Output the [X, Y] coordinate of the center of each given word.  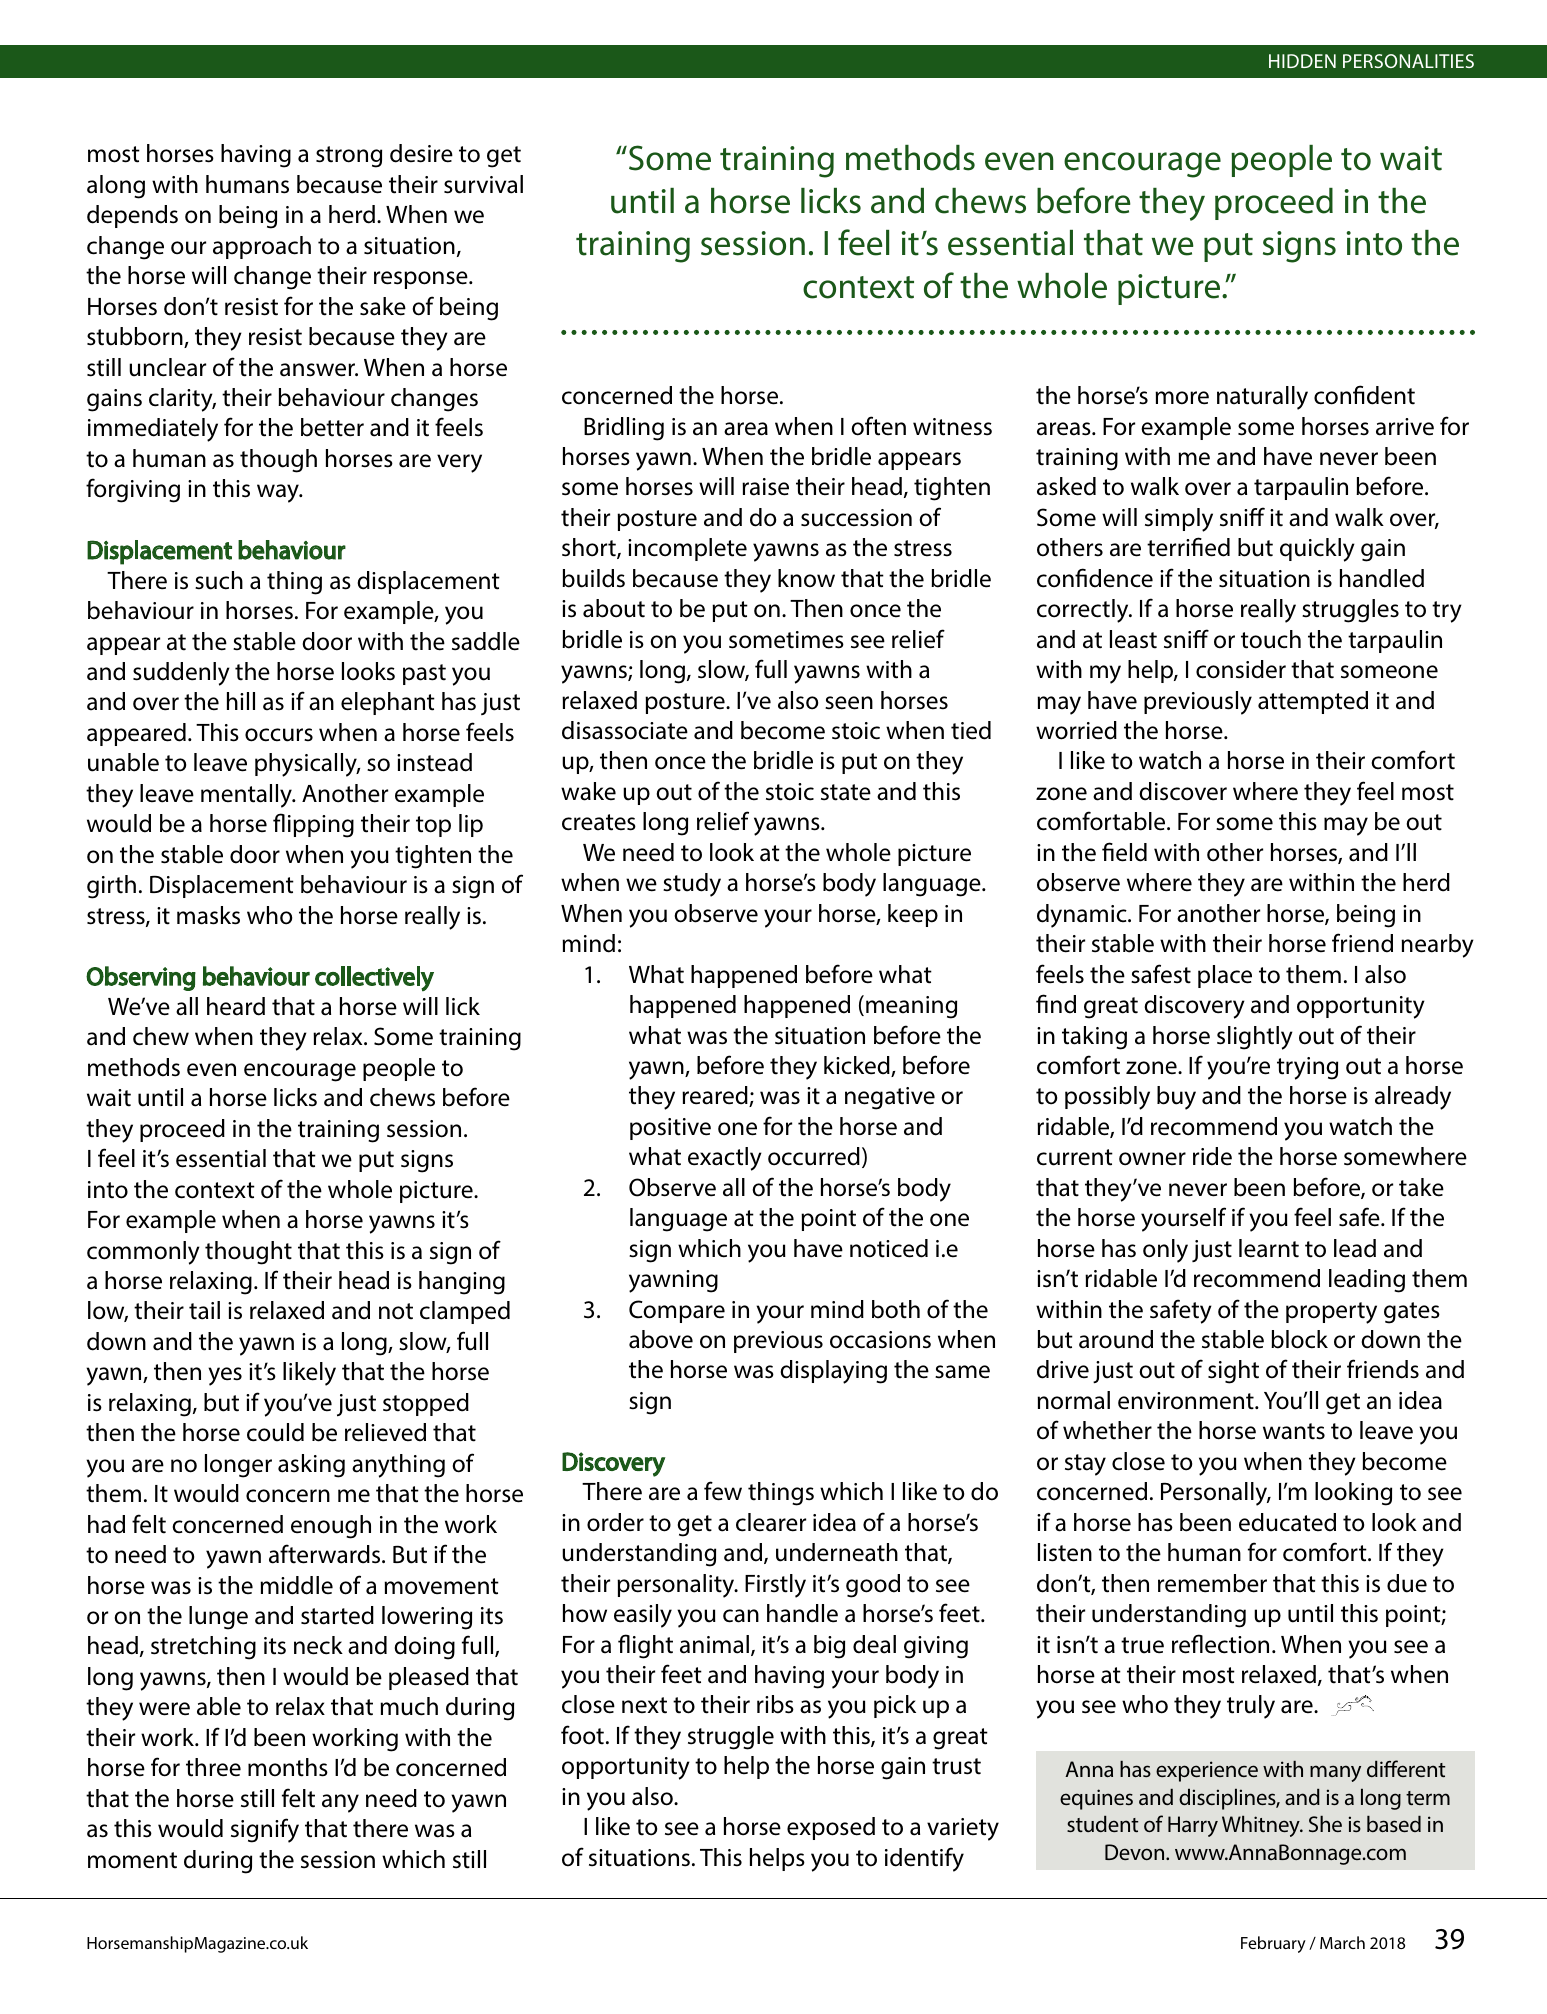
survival [483, 184]
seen [849, 703]
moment [132, 1860]
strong [349, 157]
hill [241, 701]
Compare [677, 1311]
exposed [831, 1828]
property [1331, 1313]
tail [204, 1310]
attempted [1313, 702]
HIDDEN [1302, 61]
